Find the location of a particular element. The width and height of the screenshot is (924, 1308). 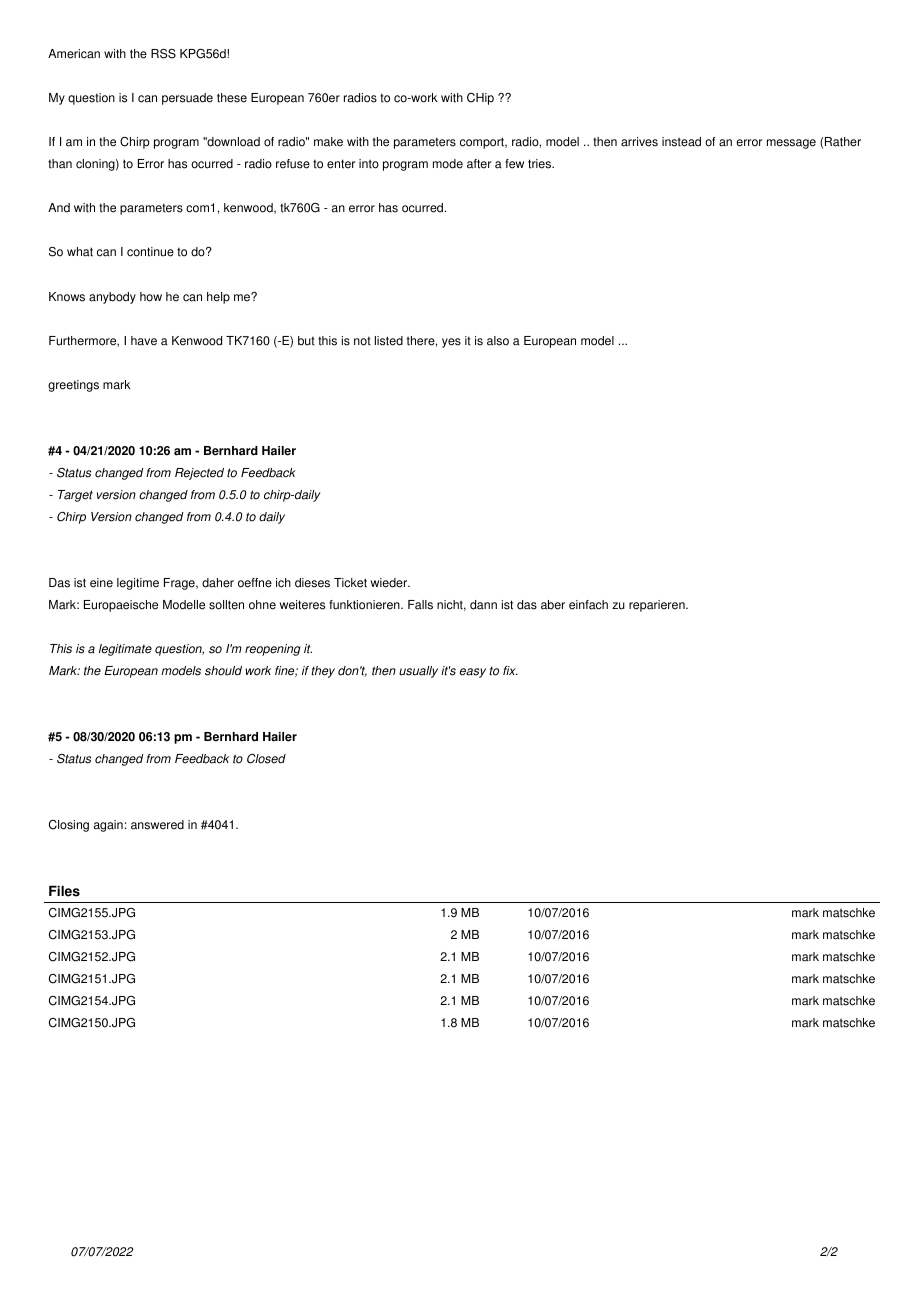

instead is located at coordinates (681, 142).
